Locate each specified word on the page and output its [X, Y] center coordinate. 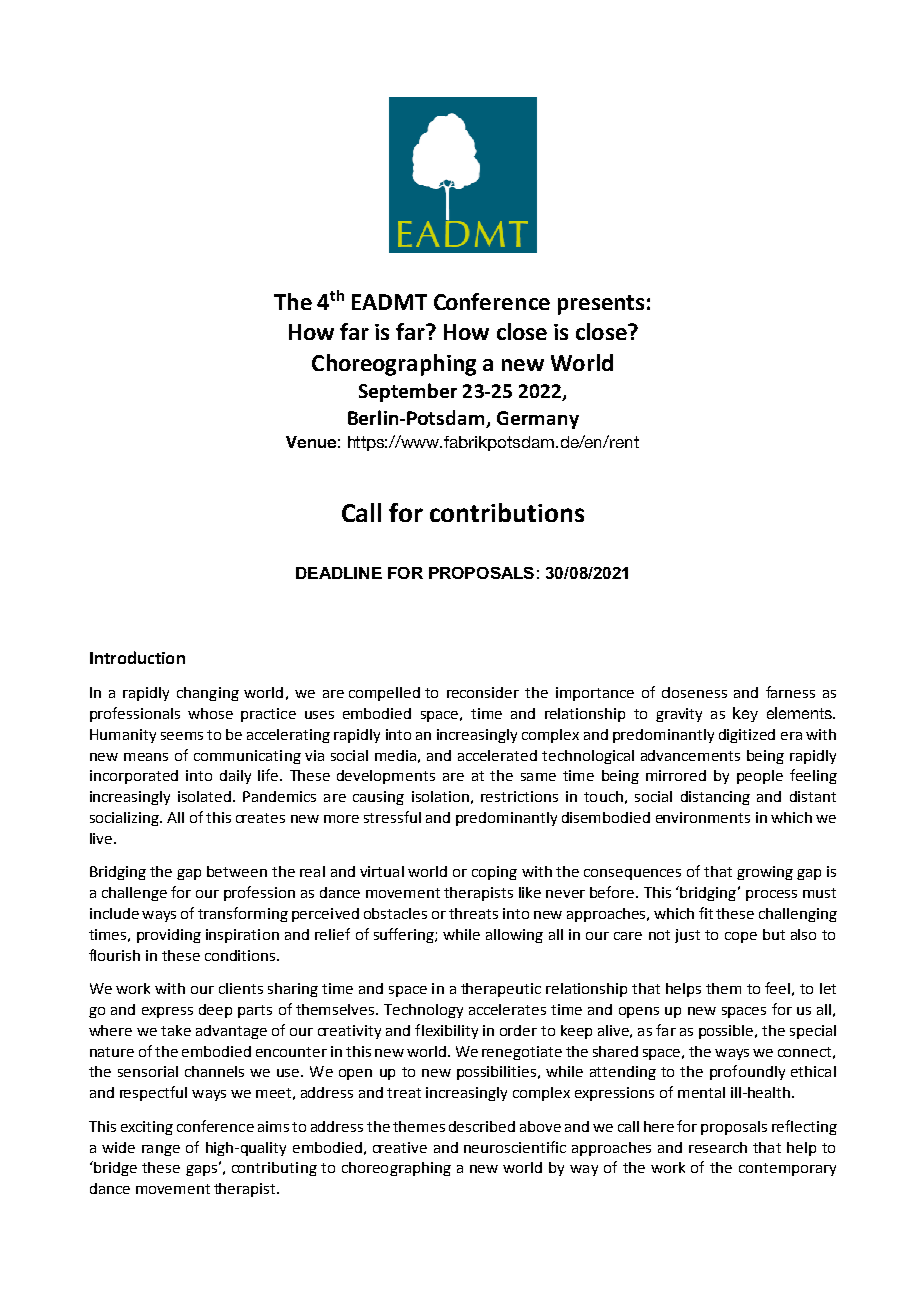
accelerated [497, 755]
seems [182, 736]
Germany [538, 420]
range [161, 1150]
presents [601, 305]
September [408, 392]
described [482, 1126]
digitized [747, 736]
